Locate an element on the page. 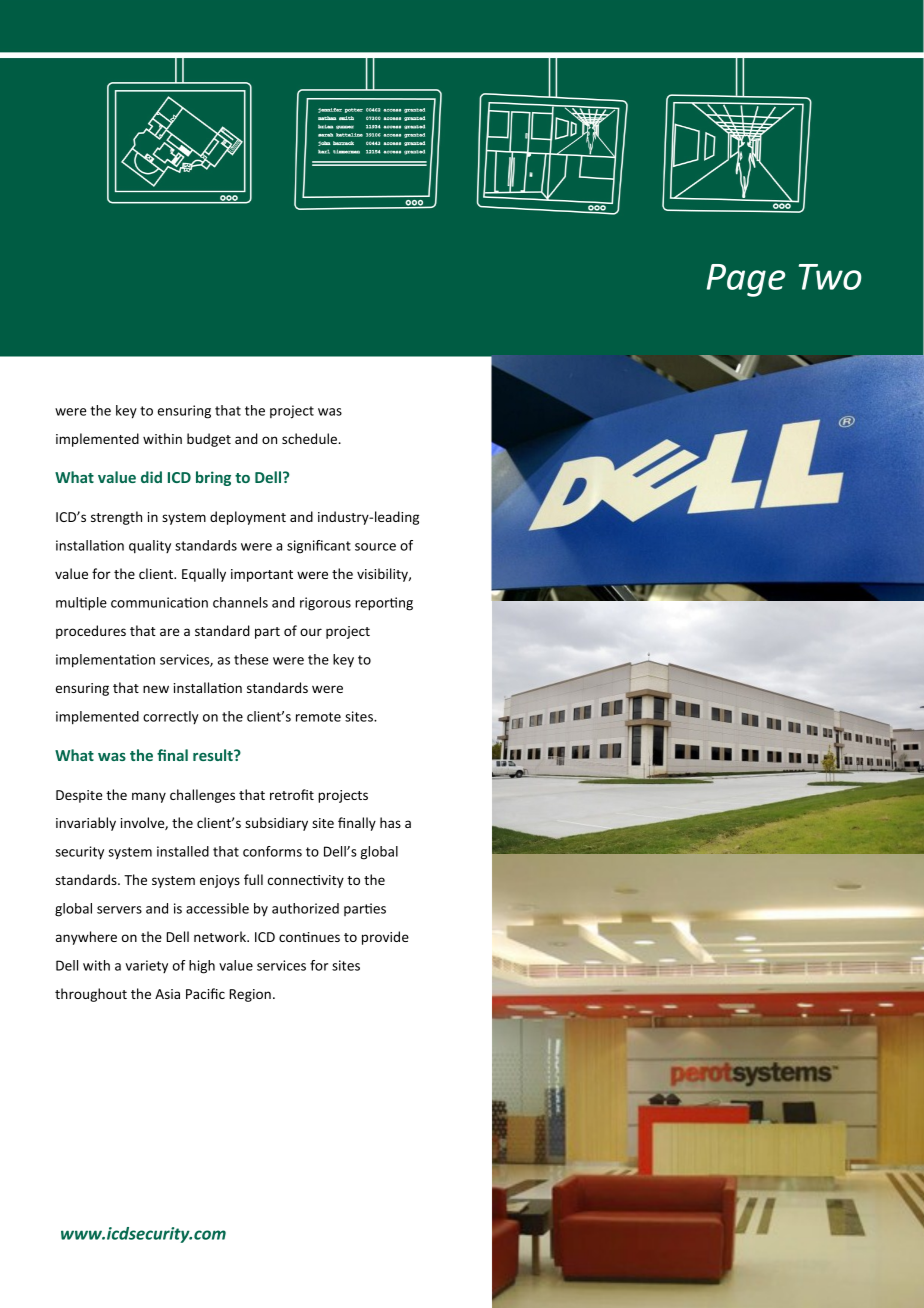 The image size is (924, 1308). result is located at coordinates (214, 755).
